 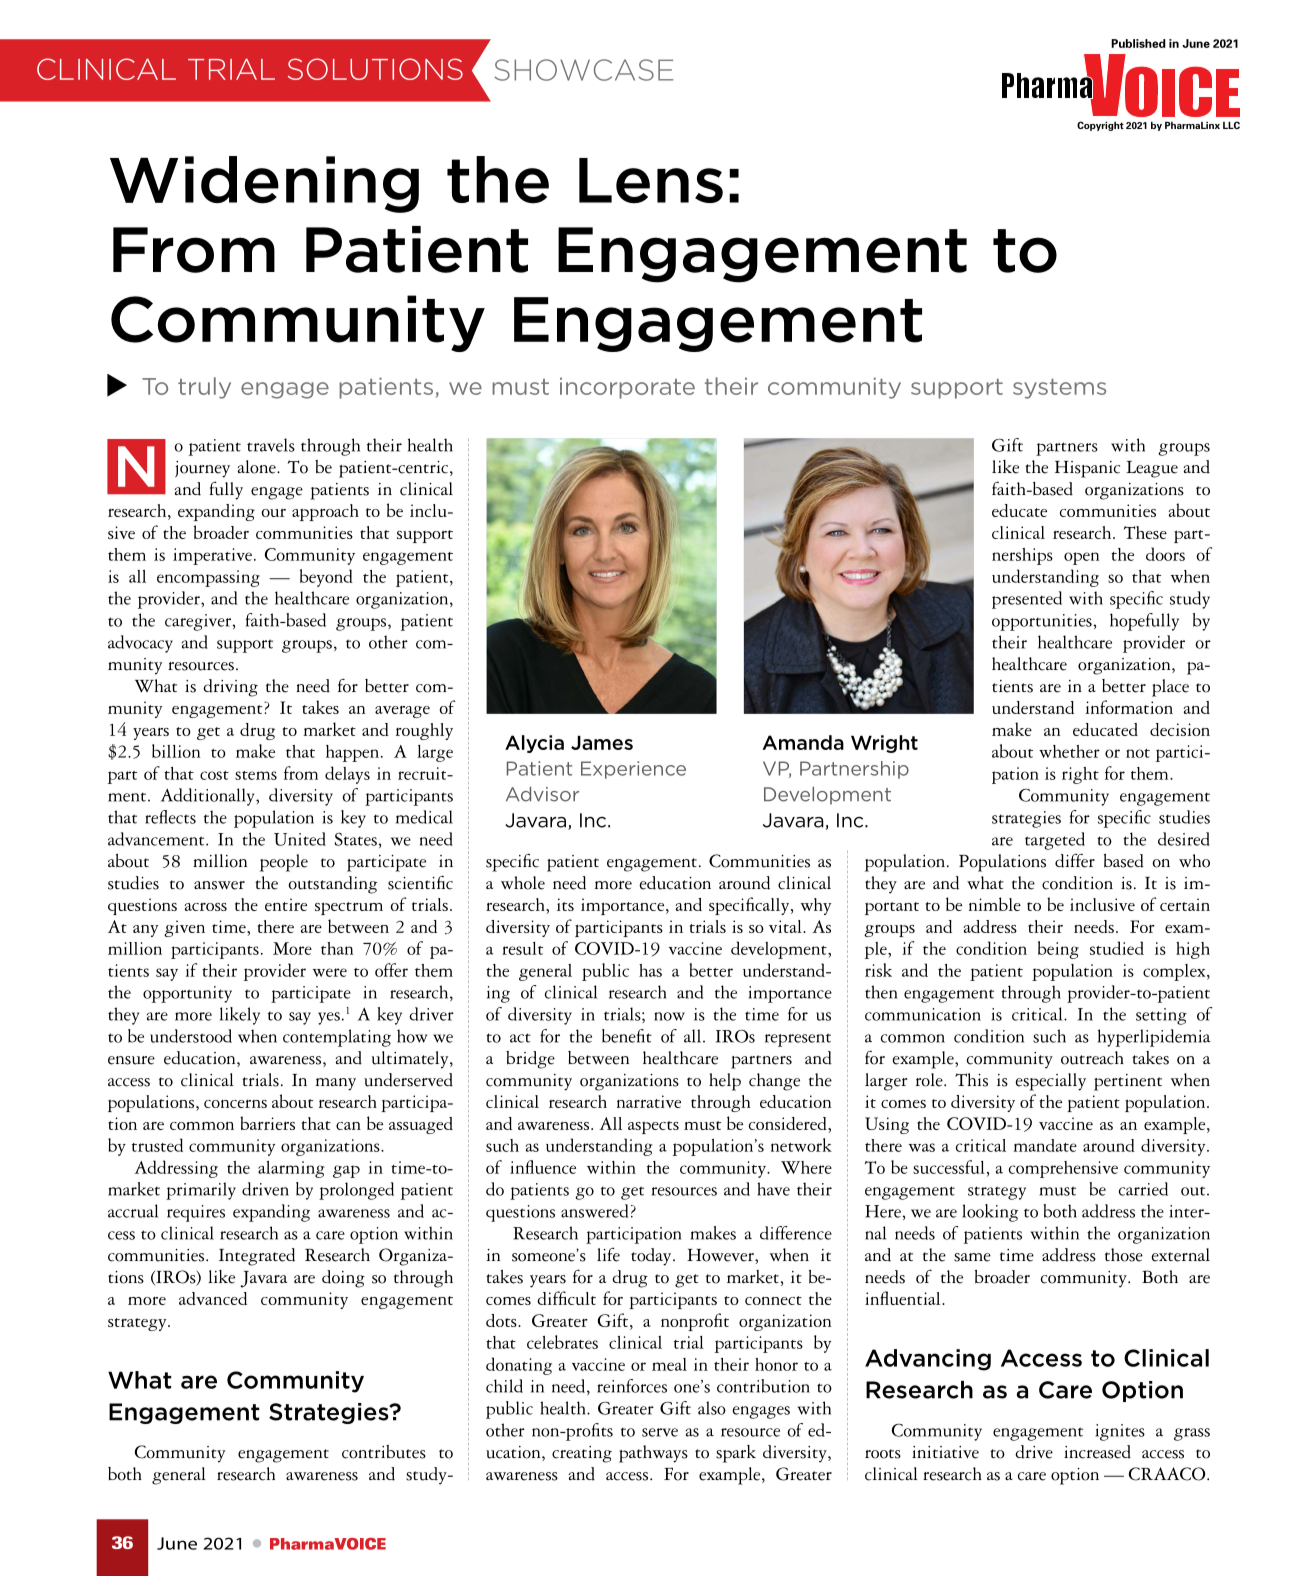 I want to click on contributes, so click(x=384, y=1452).
